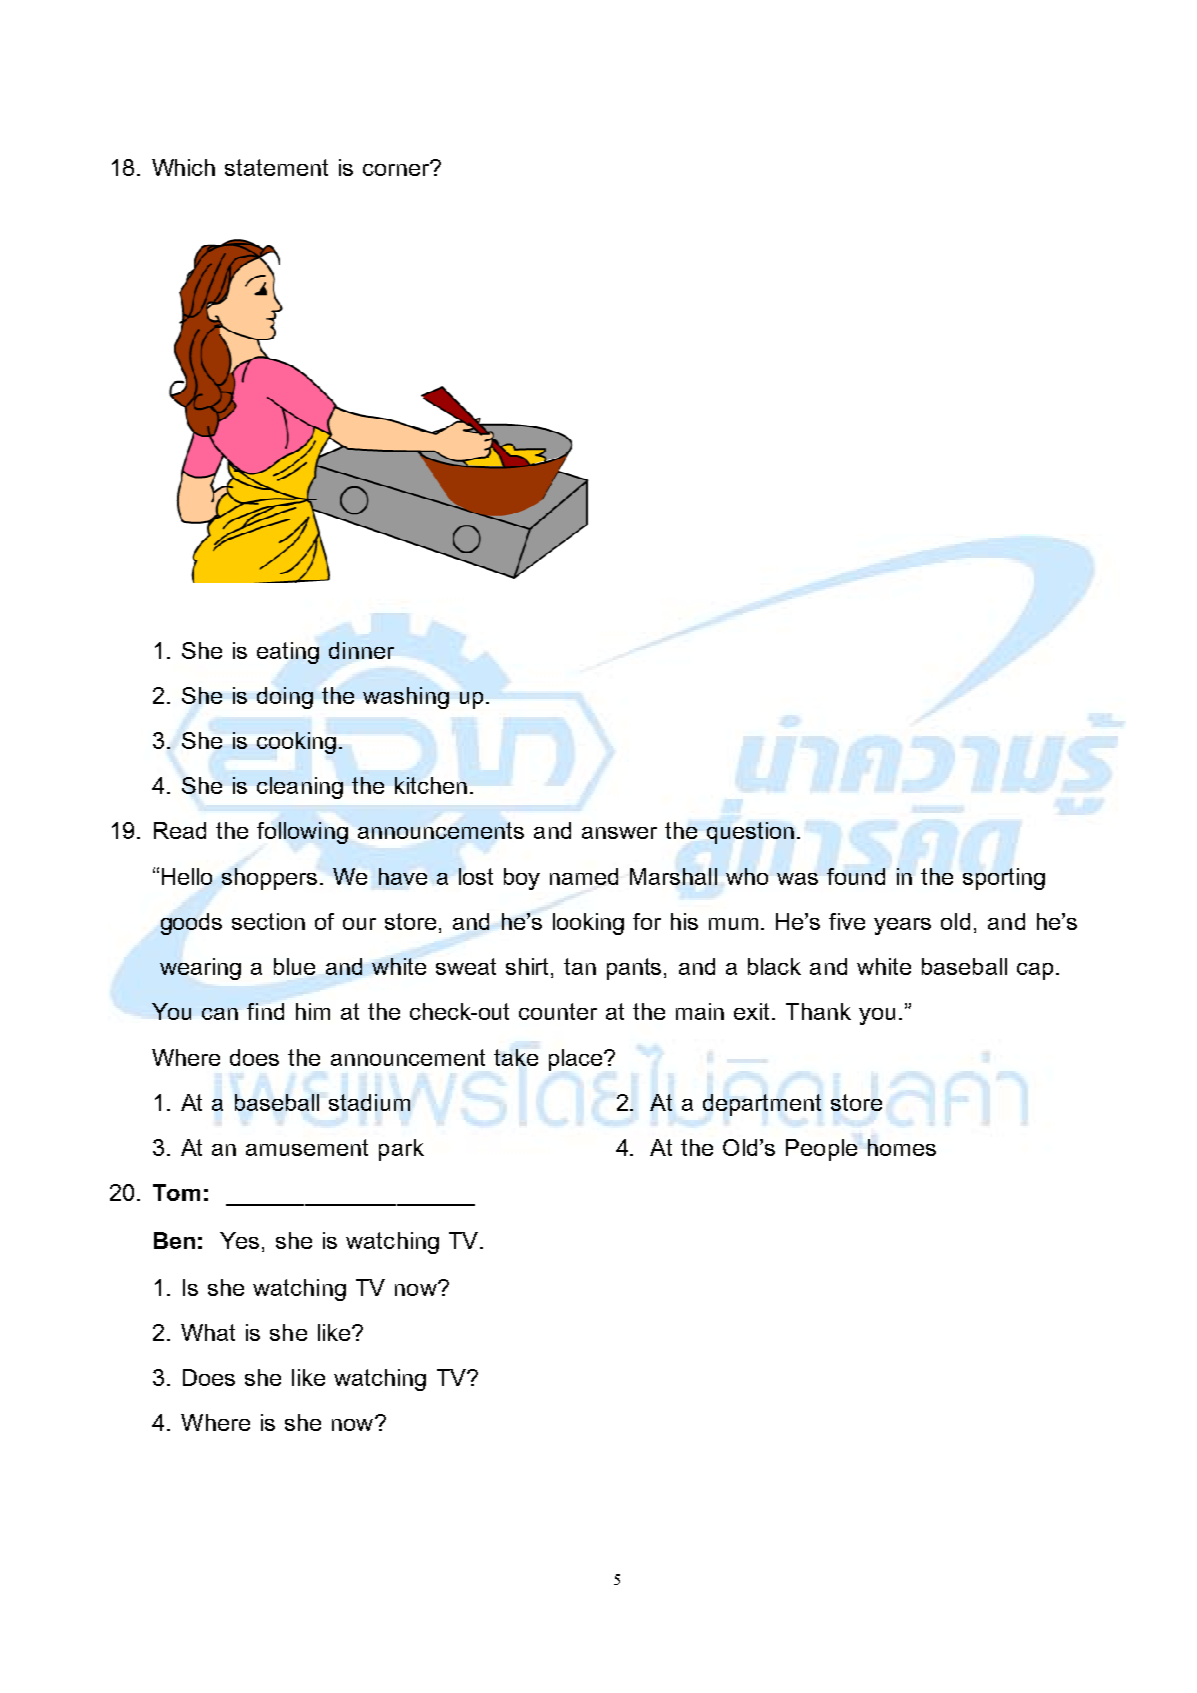 The height and width of the screenshot is (1693, 1197). Describe the element at coordinates (856, 876) in the screenshot. I see `found` at that location.
